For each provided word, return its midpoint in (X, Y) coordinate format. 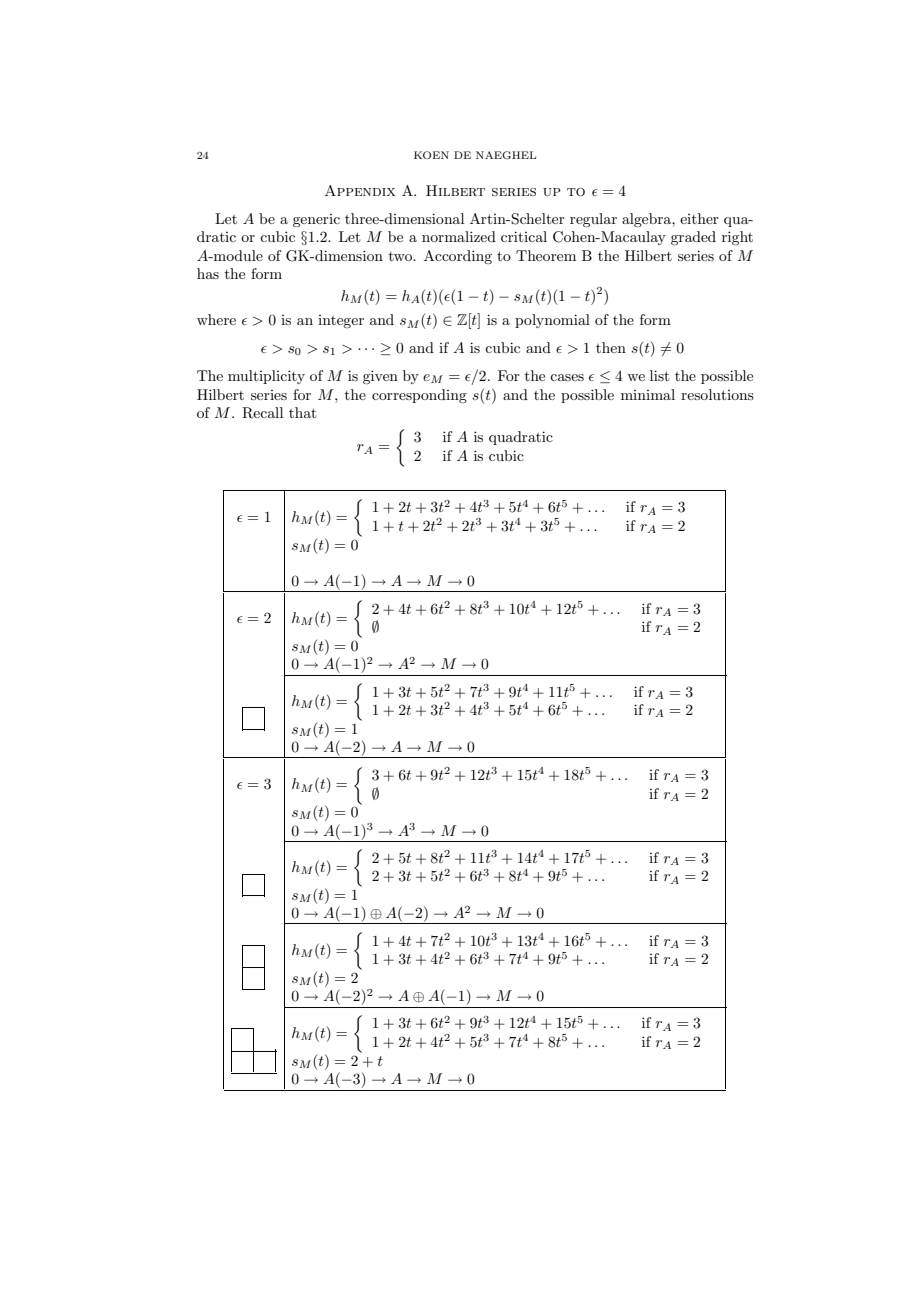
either (699, 218)
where (216, 319)
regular (593, 220)
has (208, 273)
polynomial (552, 321)
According (458, 257)
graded (693, 238)
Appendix (360, 190)
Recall (262, 413)
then (611, 347)
